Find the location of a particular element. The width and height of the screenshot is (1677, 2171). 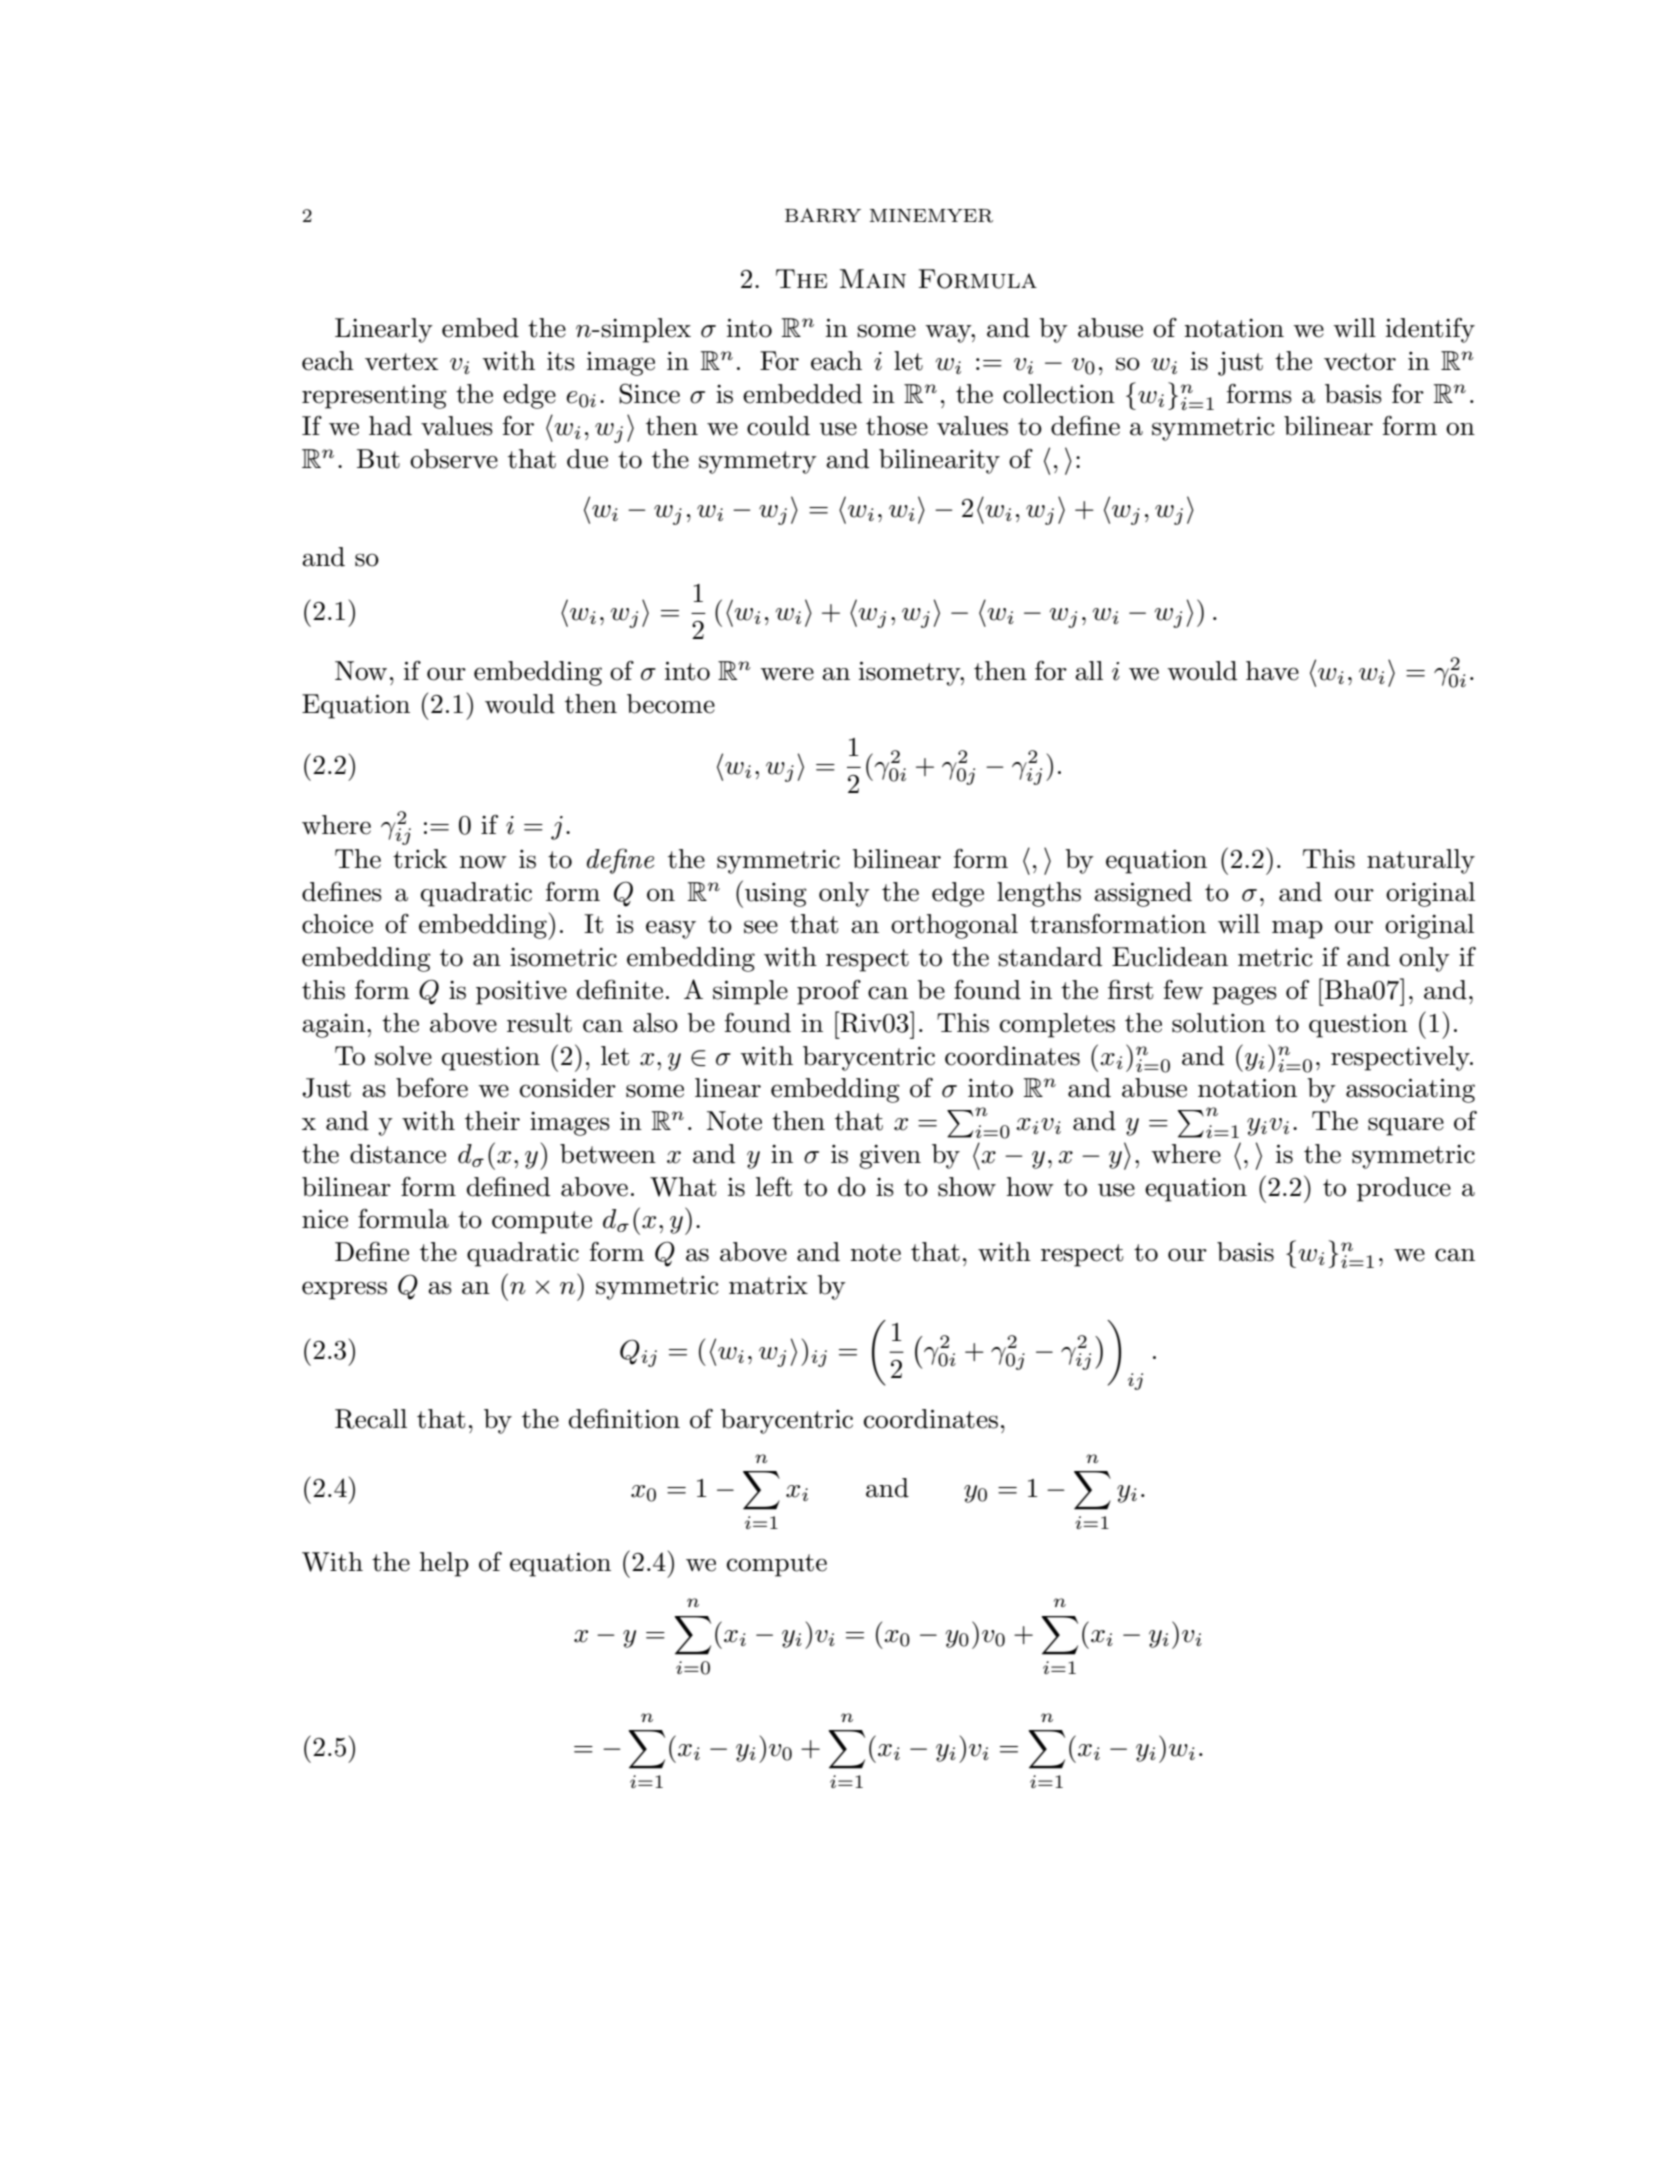

have is located at coordinates (1272, 671).
